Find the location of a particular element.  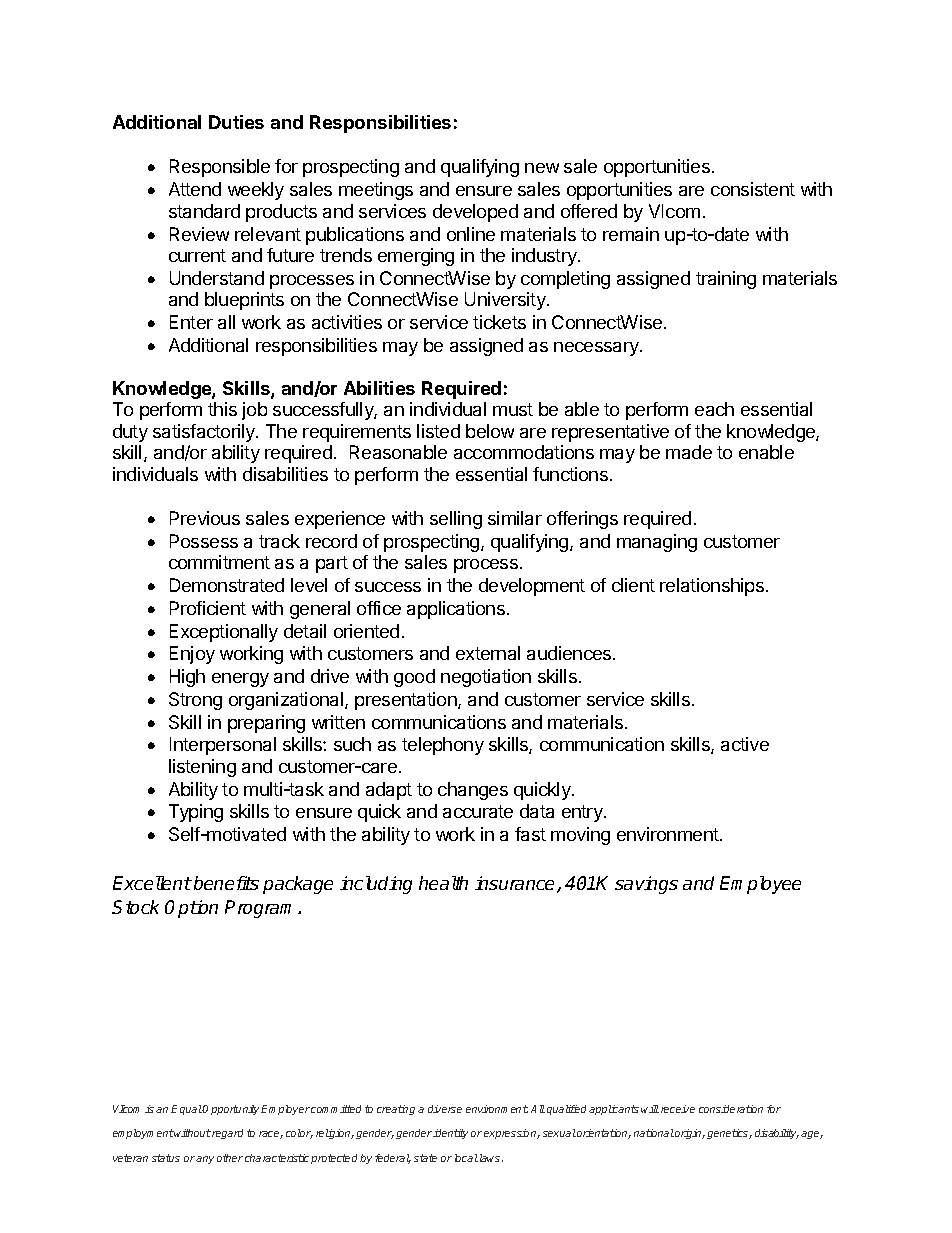

consistent is located at coordinates (753, 189).
